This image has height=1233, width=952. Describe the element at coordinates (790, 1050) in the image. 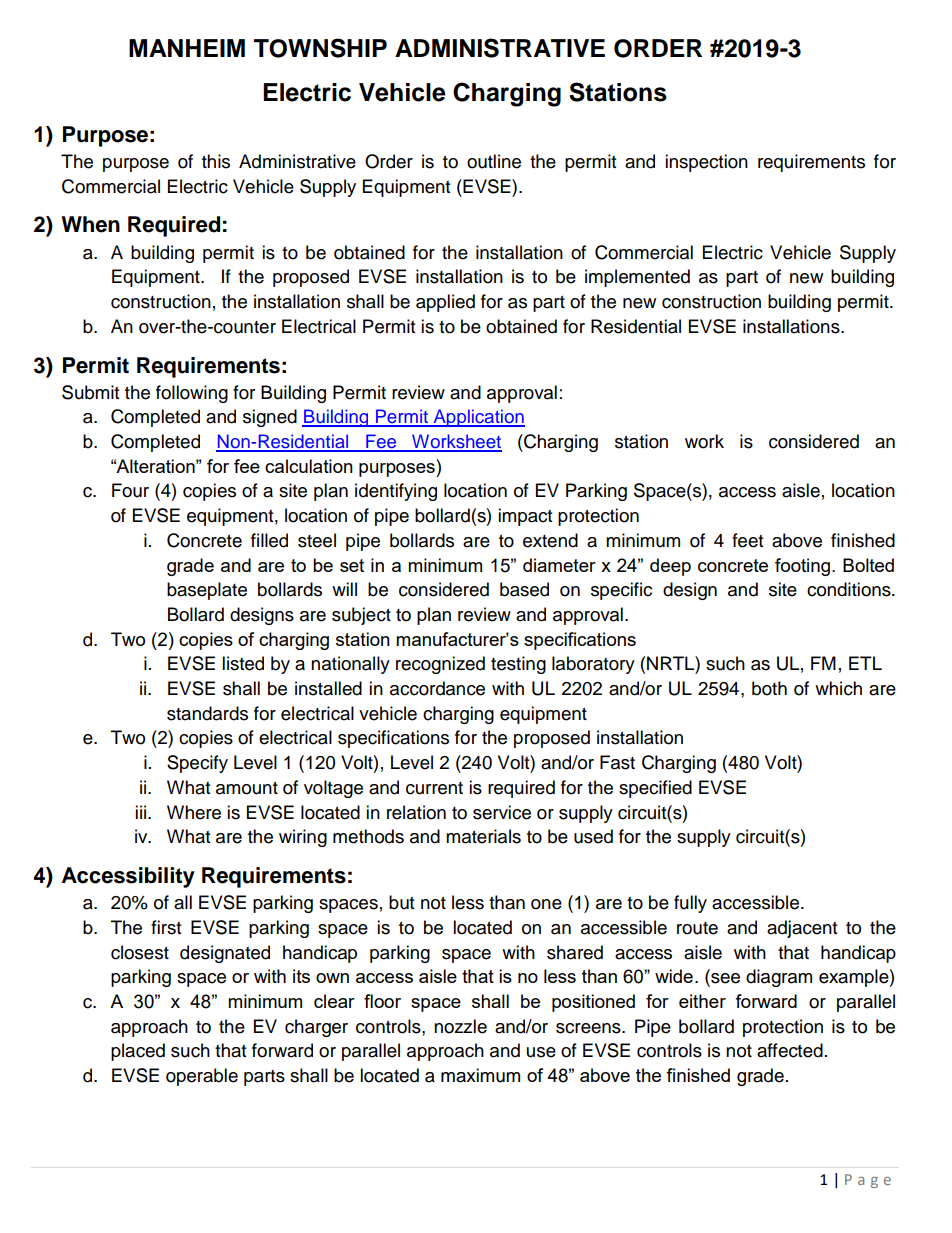

I see `affected` at that location.
